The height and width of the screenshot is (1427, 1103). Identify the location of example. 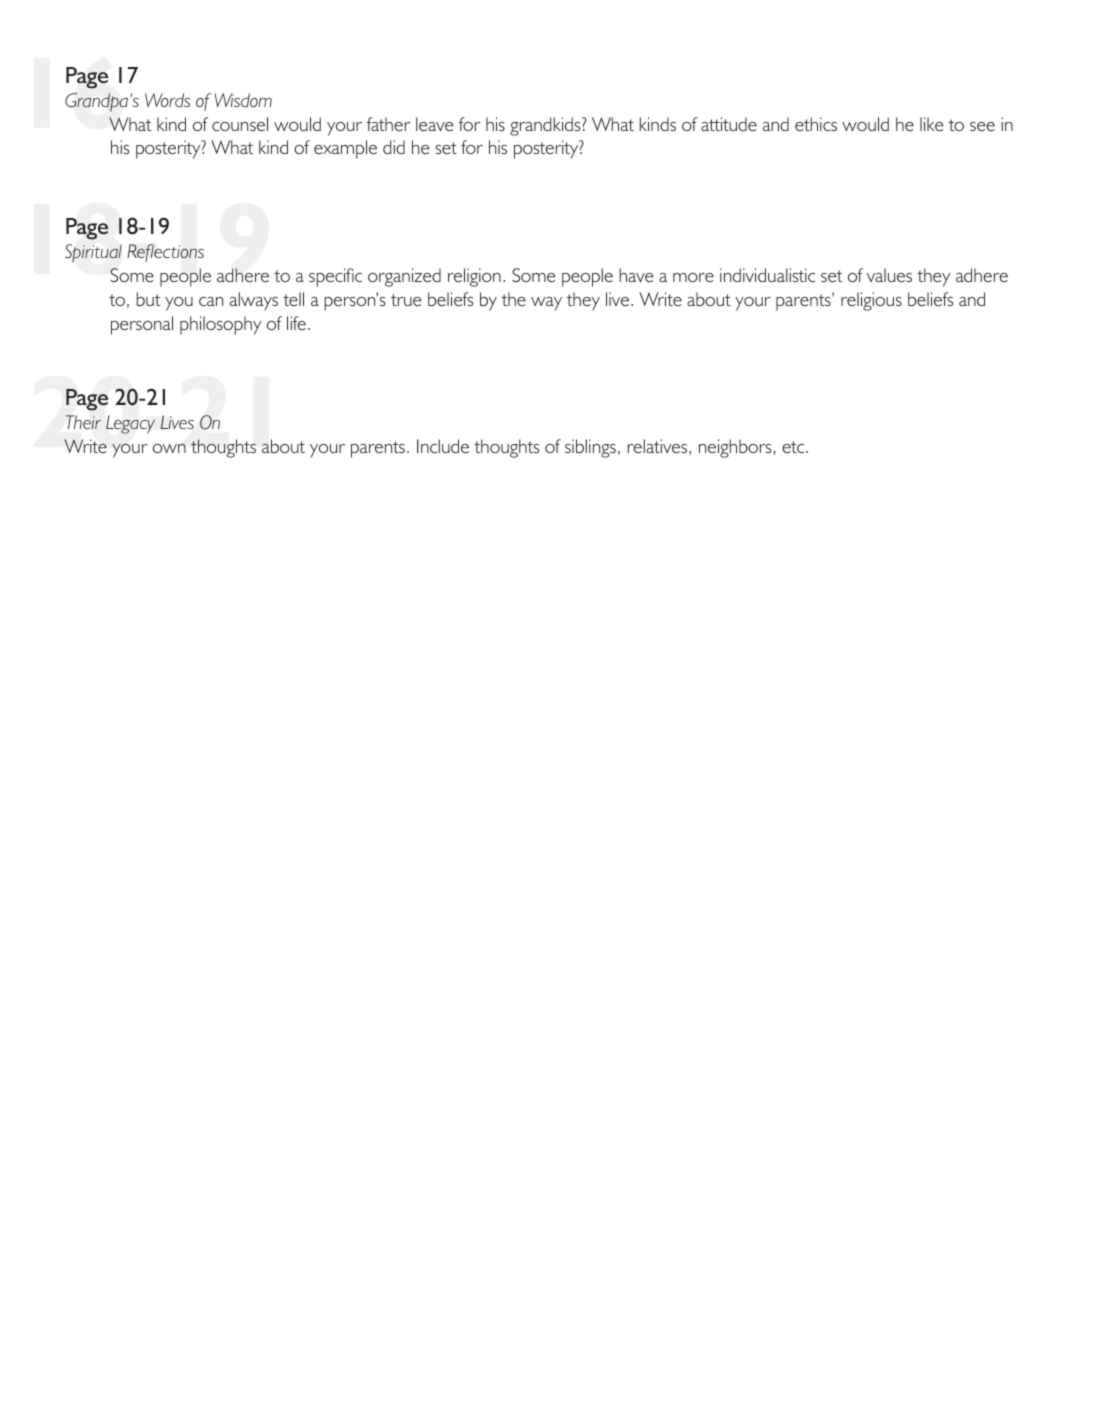
(345, 149).
